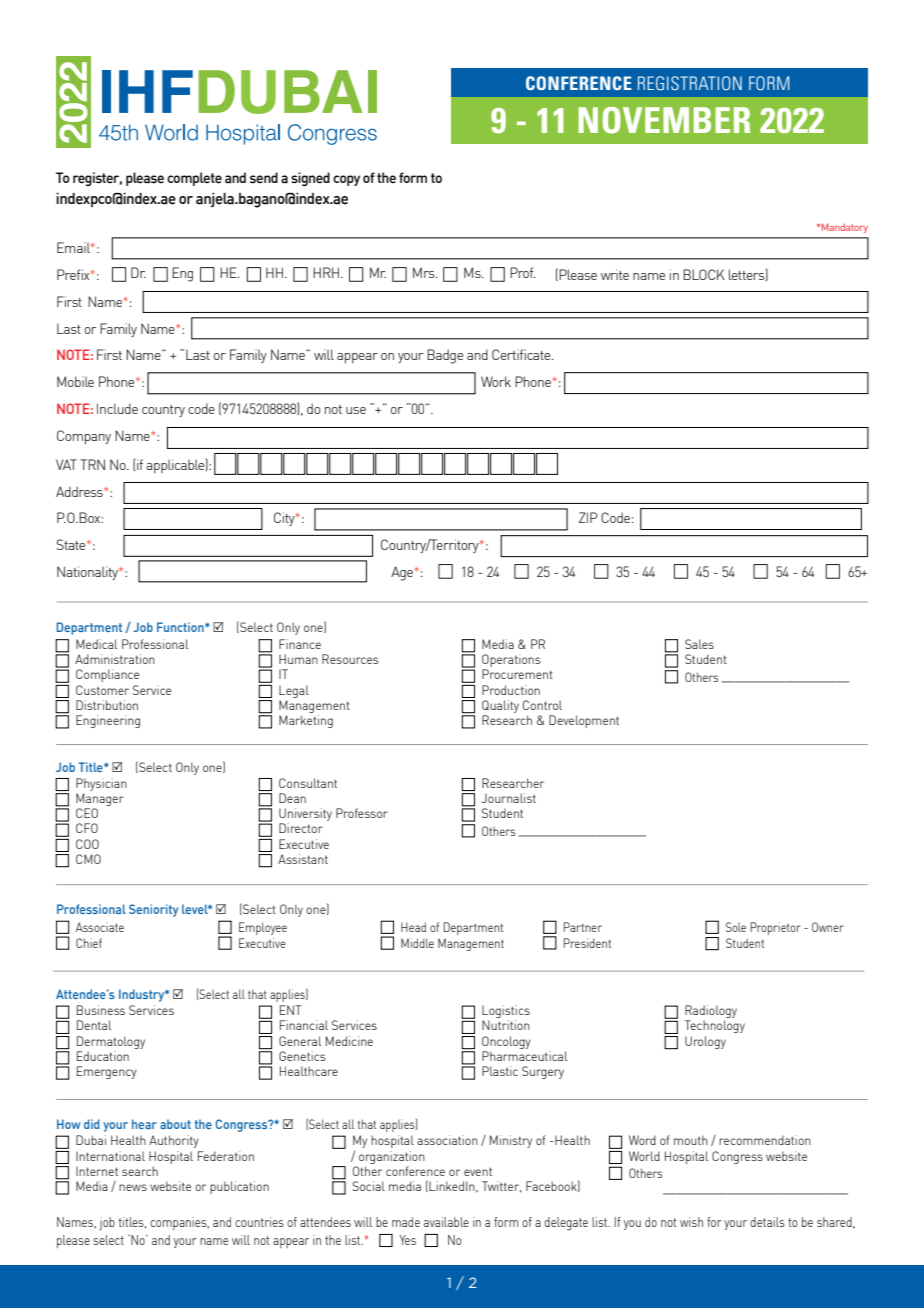 The height and width of the document is (1308, 924). I want to click on copy, so click(346, 180).
